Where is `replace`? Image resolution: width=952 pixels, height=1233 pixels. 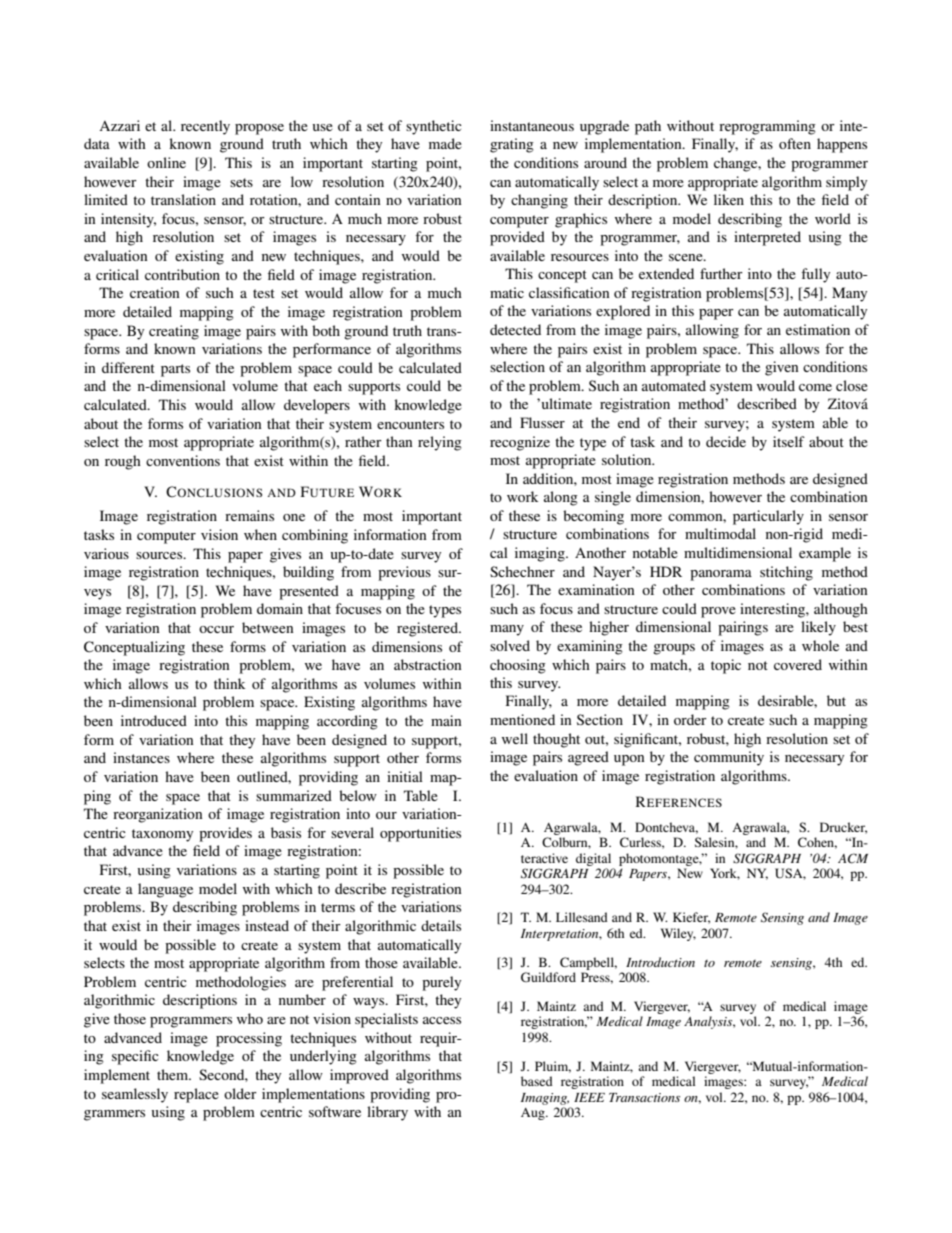
replace is located at coordinates (196, 1095).
